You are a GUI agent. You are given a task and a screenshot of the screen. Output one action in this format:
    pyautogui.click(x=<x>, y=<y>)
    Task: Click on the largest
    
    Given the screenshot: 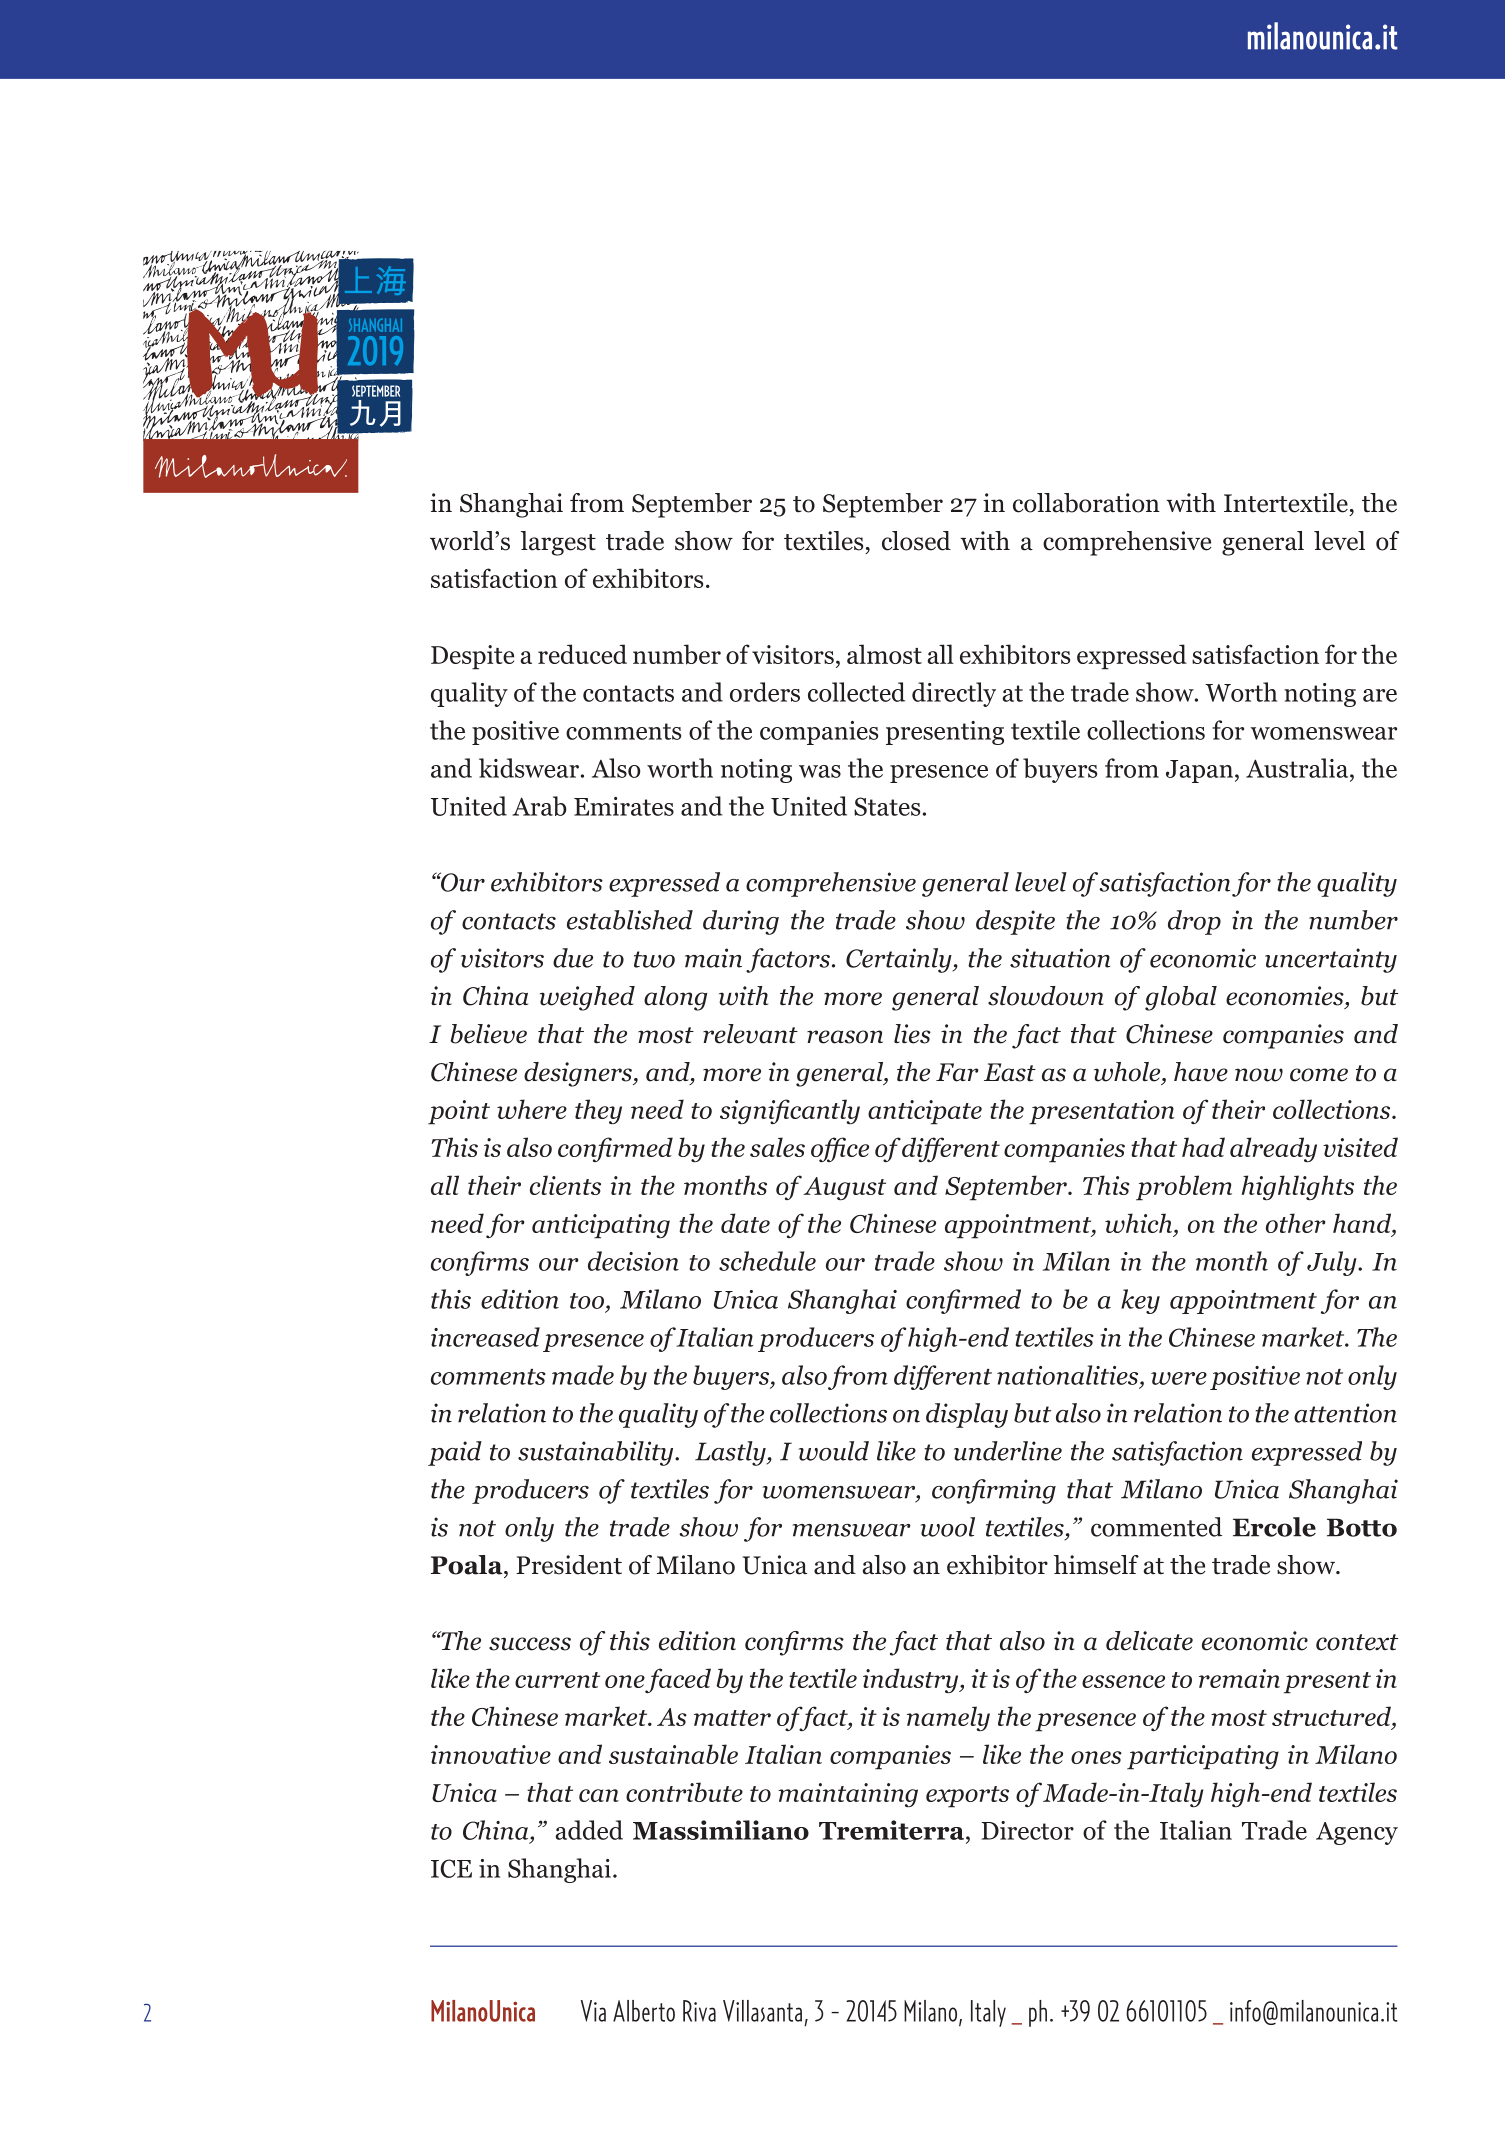 What is the action you would take?
    pyautogui.click(x=558, y=543)
